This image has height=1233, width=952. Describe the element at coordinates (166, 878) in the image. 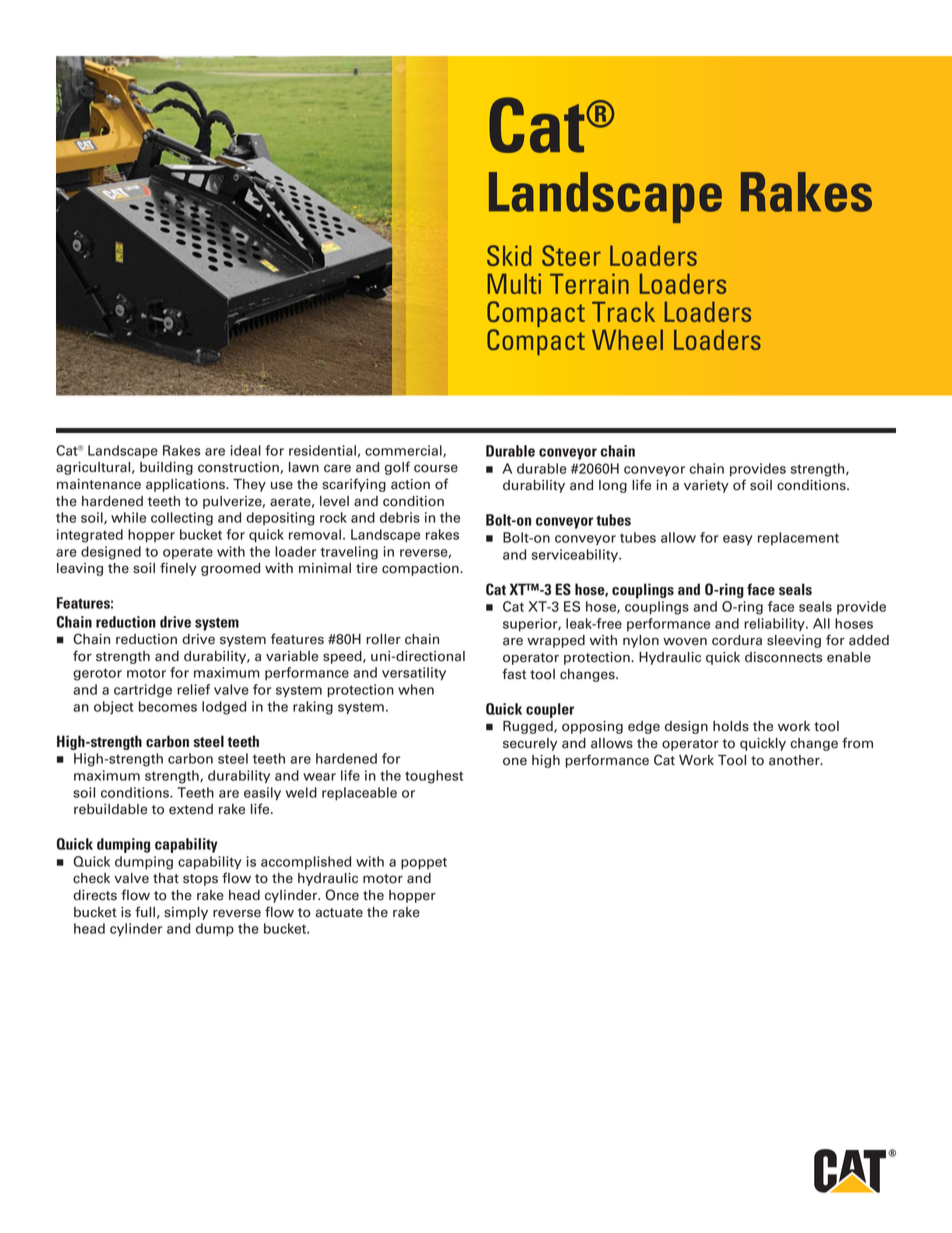

I see `that` at that location.
